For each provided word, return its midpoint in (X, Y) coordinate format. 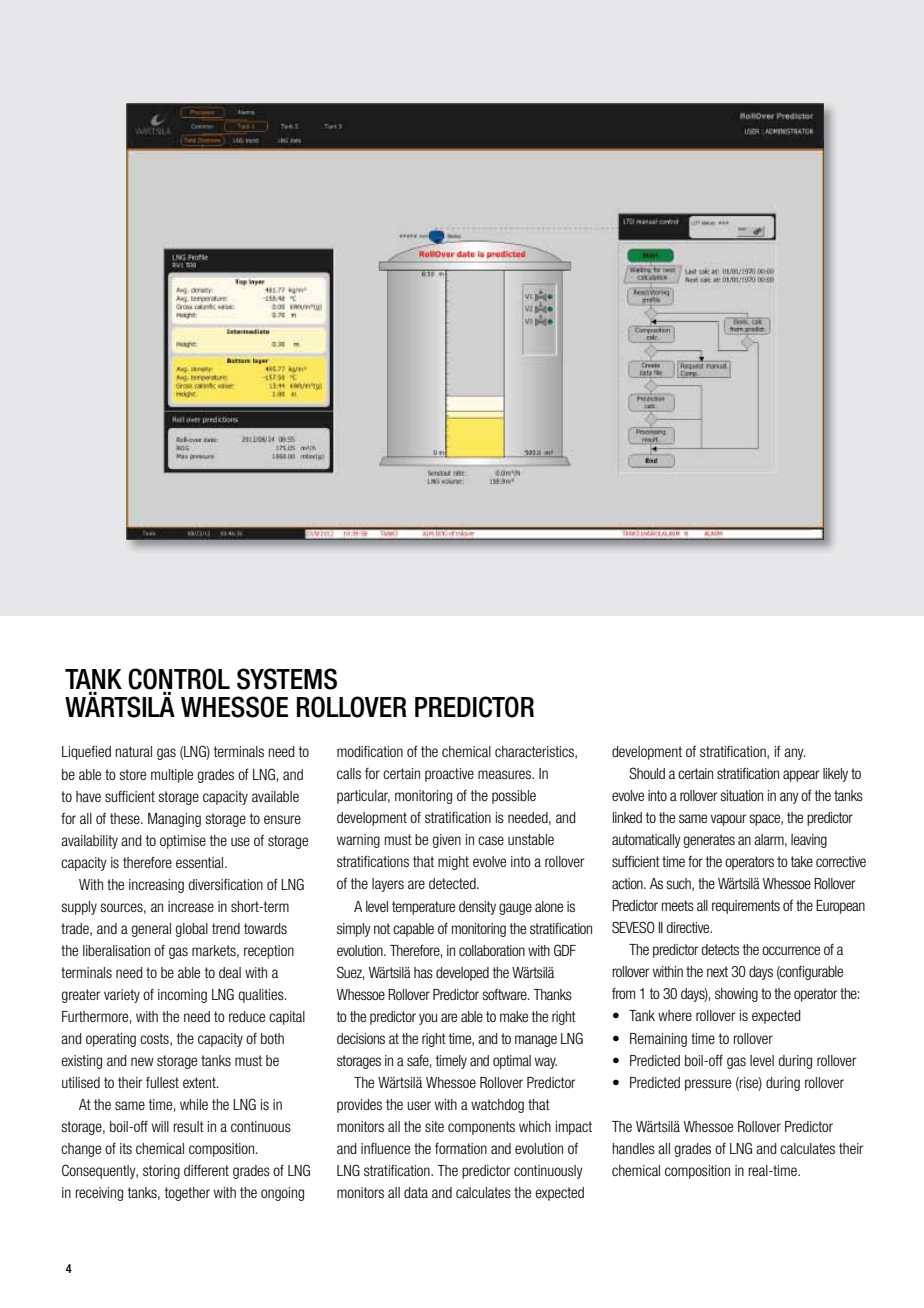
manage (536, 1041)
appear (801, 776)
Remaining (658, 1040)
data (416, 1192)
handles (633, 1148)
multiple (172, 776)
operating (111, 1040)
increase (191, 906)
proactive (449, 775)
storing (161, 1172)
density (477, 908)
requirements (746, 907)
